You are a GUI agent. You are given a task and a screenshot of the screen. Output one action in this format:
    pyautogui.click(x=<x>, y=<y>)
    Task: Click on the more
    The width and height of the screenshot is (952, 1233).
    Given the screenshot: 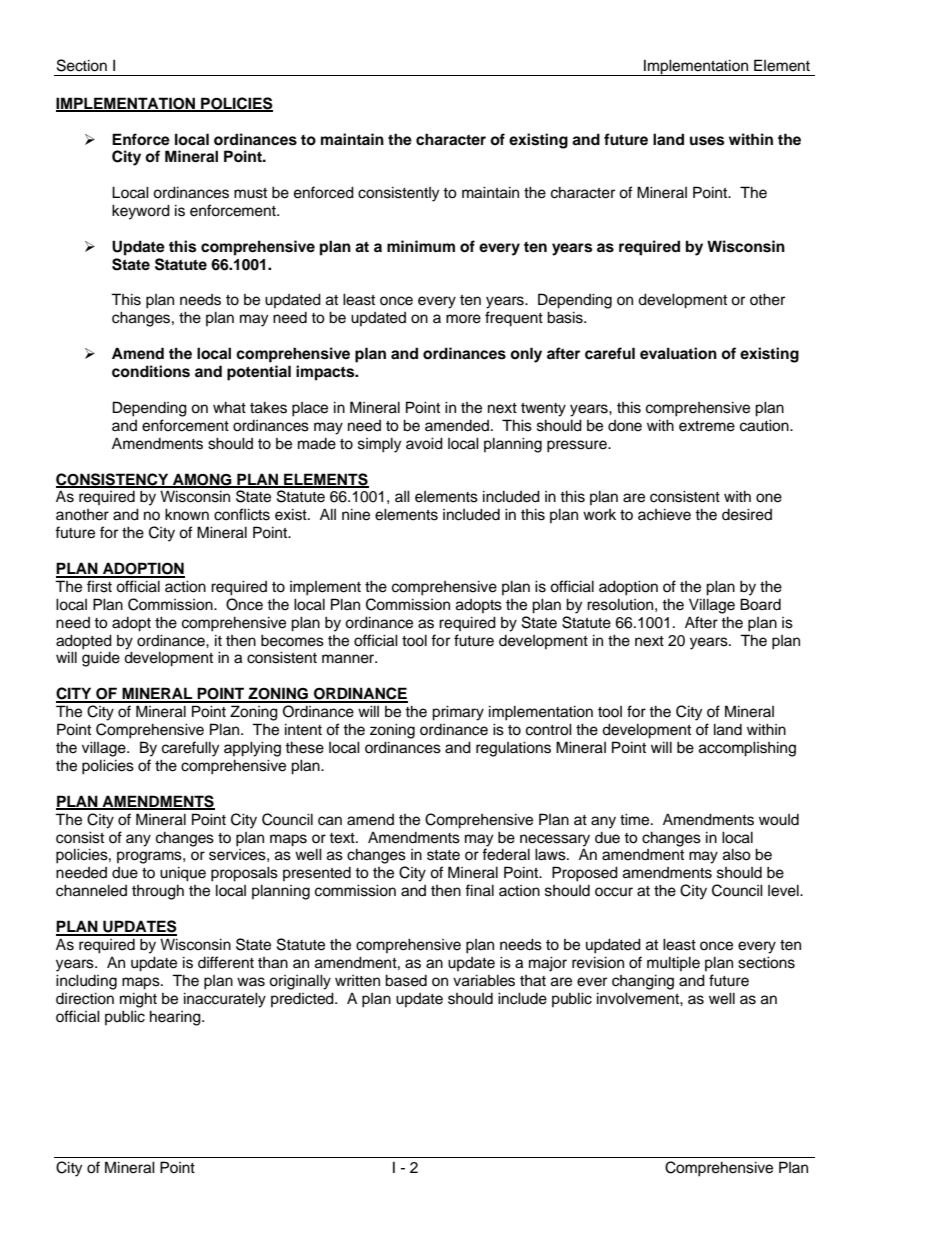 What is the action you would take?
    pyautogui.click(x=463, y=319)
